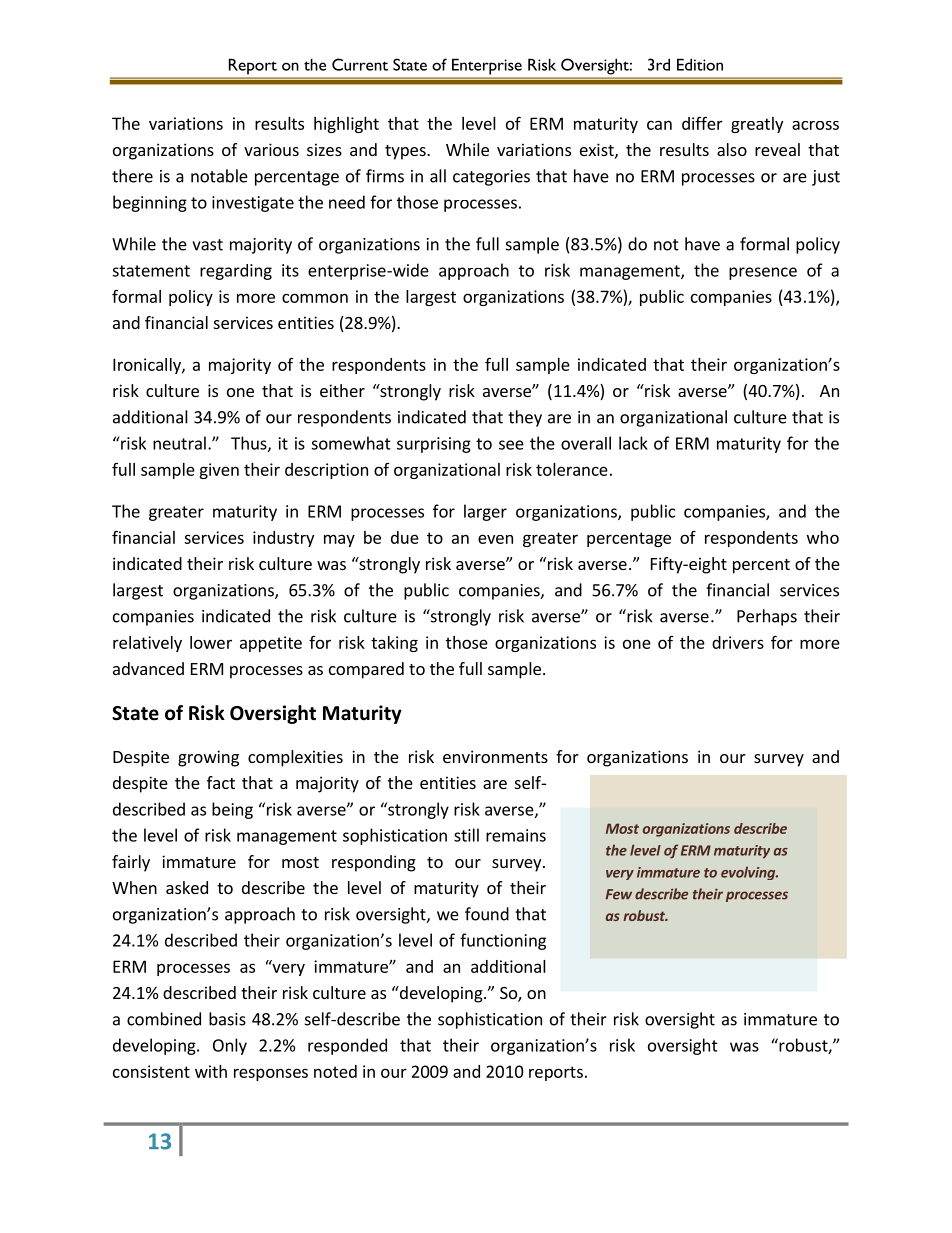 The width and height of the screenshot is (952, 1233). I want to click on given, so click(219, 471).
